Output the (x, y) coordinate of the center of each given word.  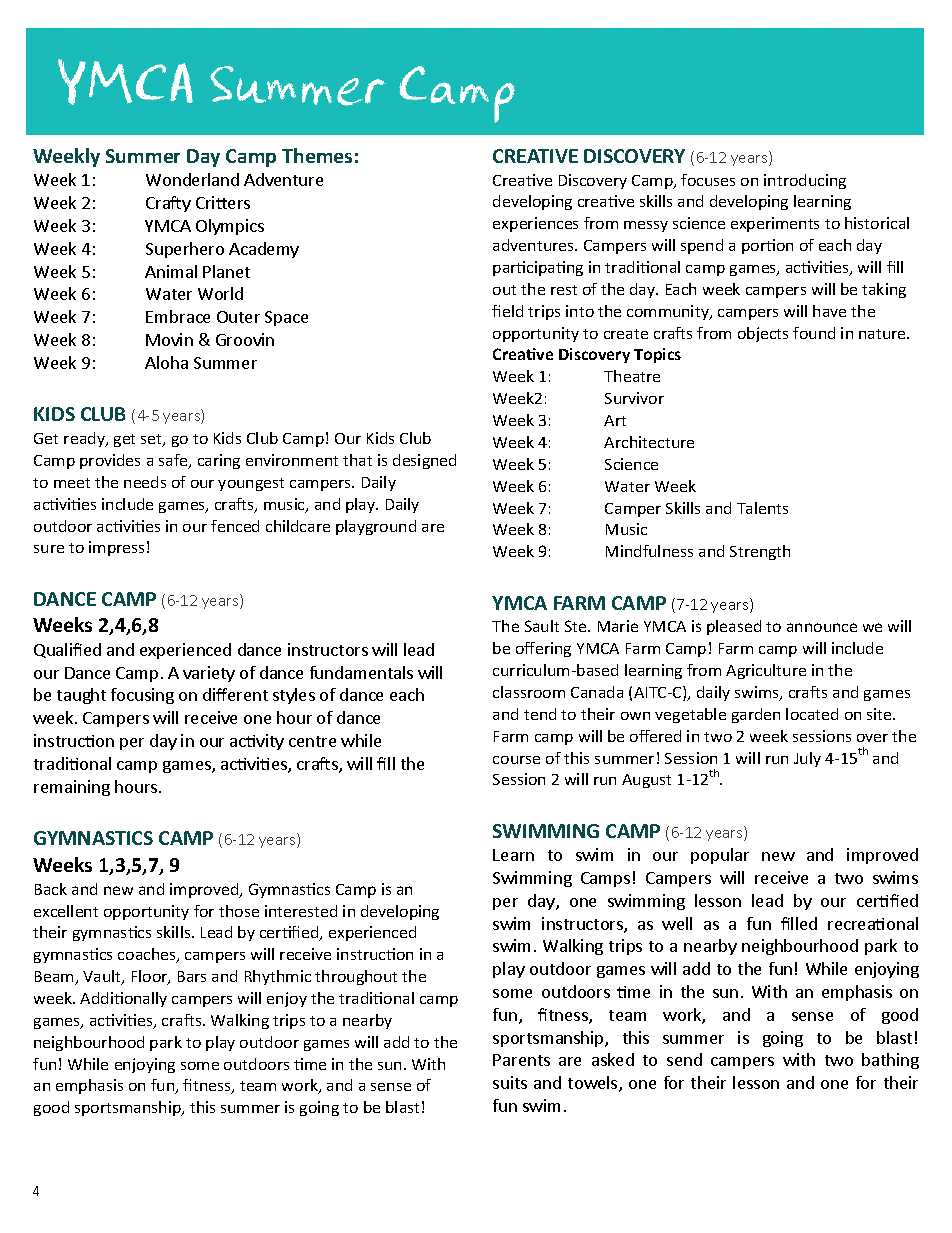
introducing (805, 181)
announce (822, 627)
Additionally (123, 999)
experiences (535, 224)
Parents (521, 1060)
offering (543, 649)
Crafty (168, 204)
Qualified (67, 650)
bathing (890, 1061)
